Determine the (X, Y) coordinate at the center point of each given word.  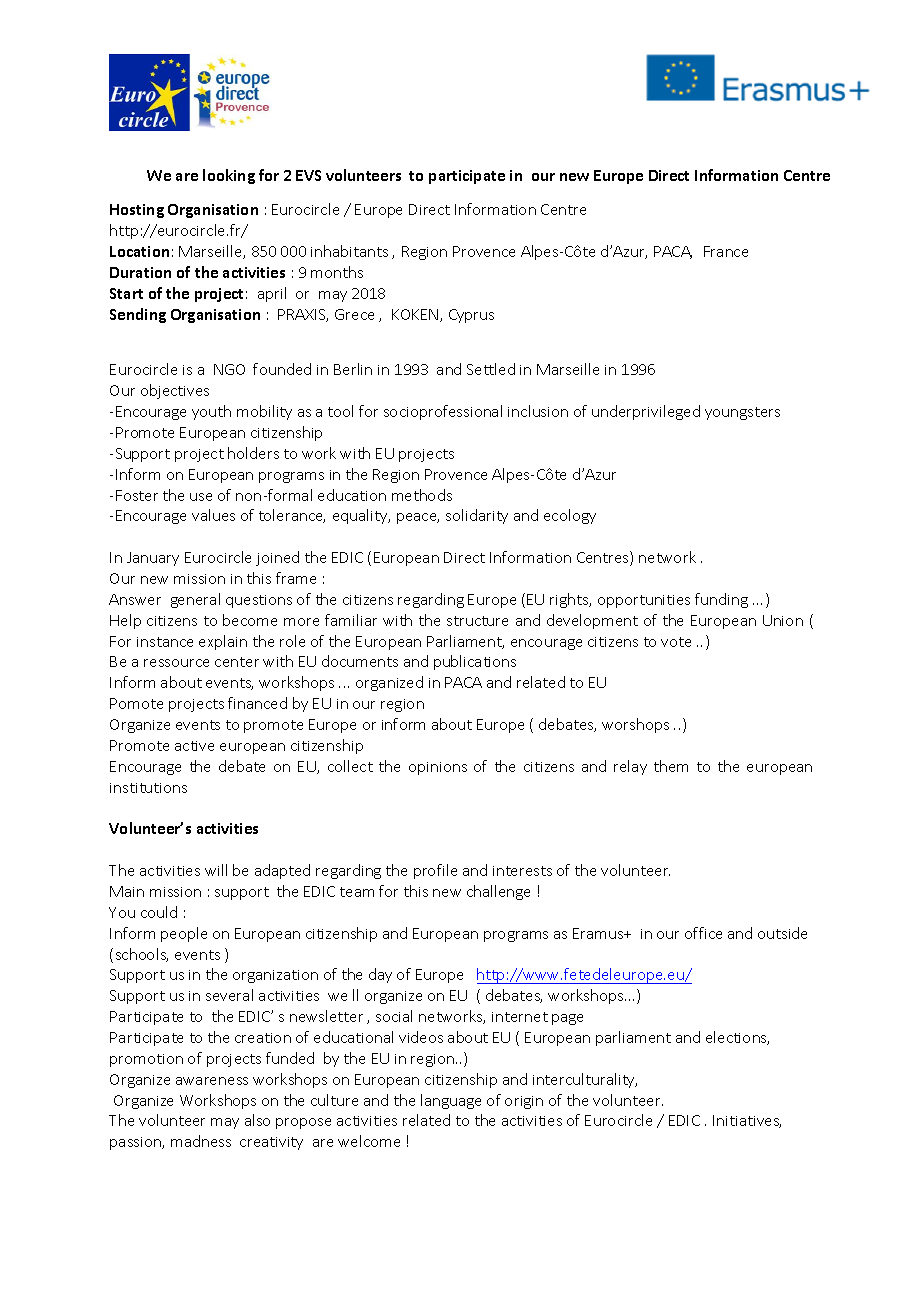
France (726, 251)
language (451, 1101)
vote (676, 642)
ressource (176, 663)
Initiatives (747, 1121)
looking (229, 176)
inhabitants (349, 251)
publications (475, 662)
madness (201, 1141)
